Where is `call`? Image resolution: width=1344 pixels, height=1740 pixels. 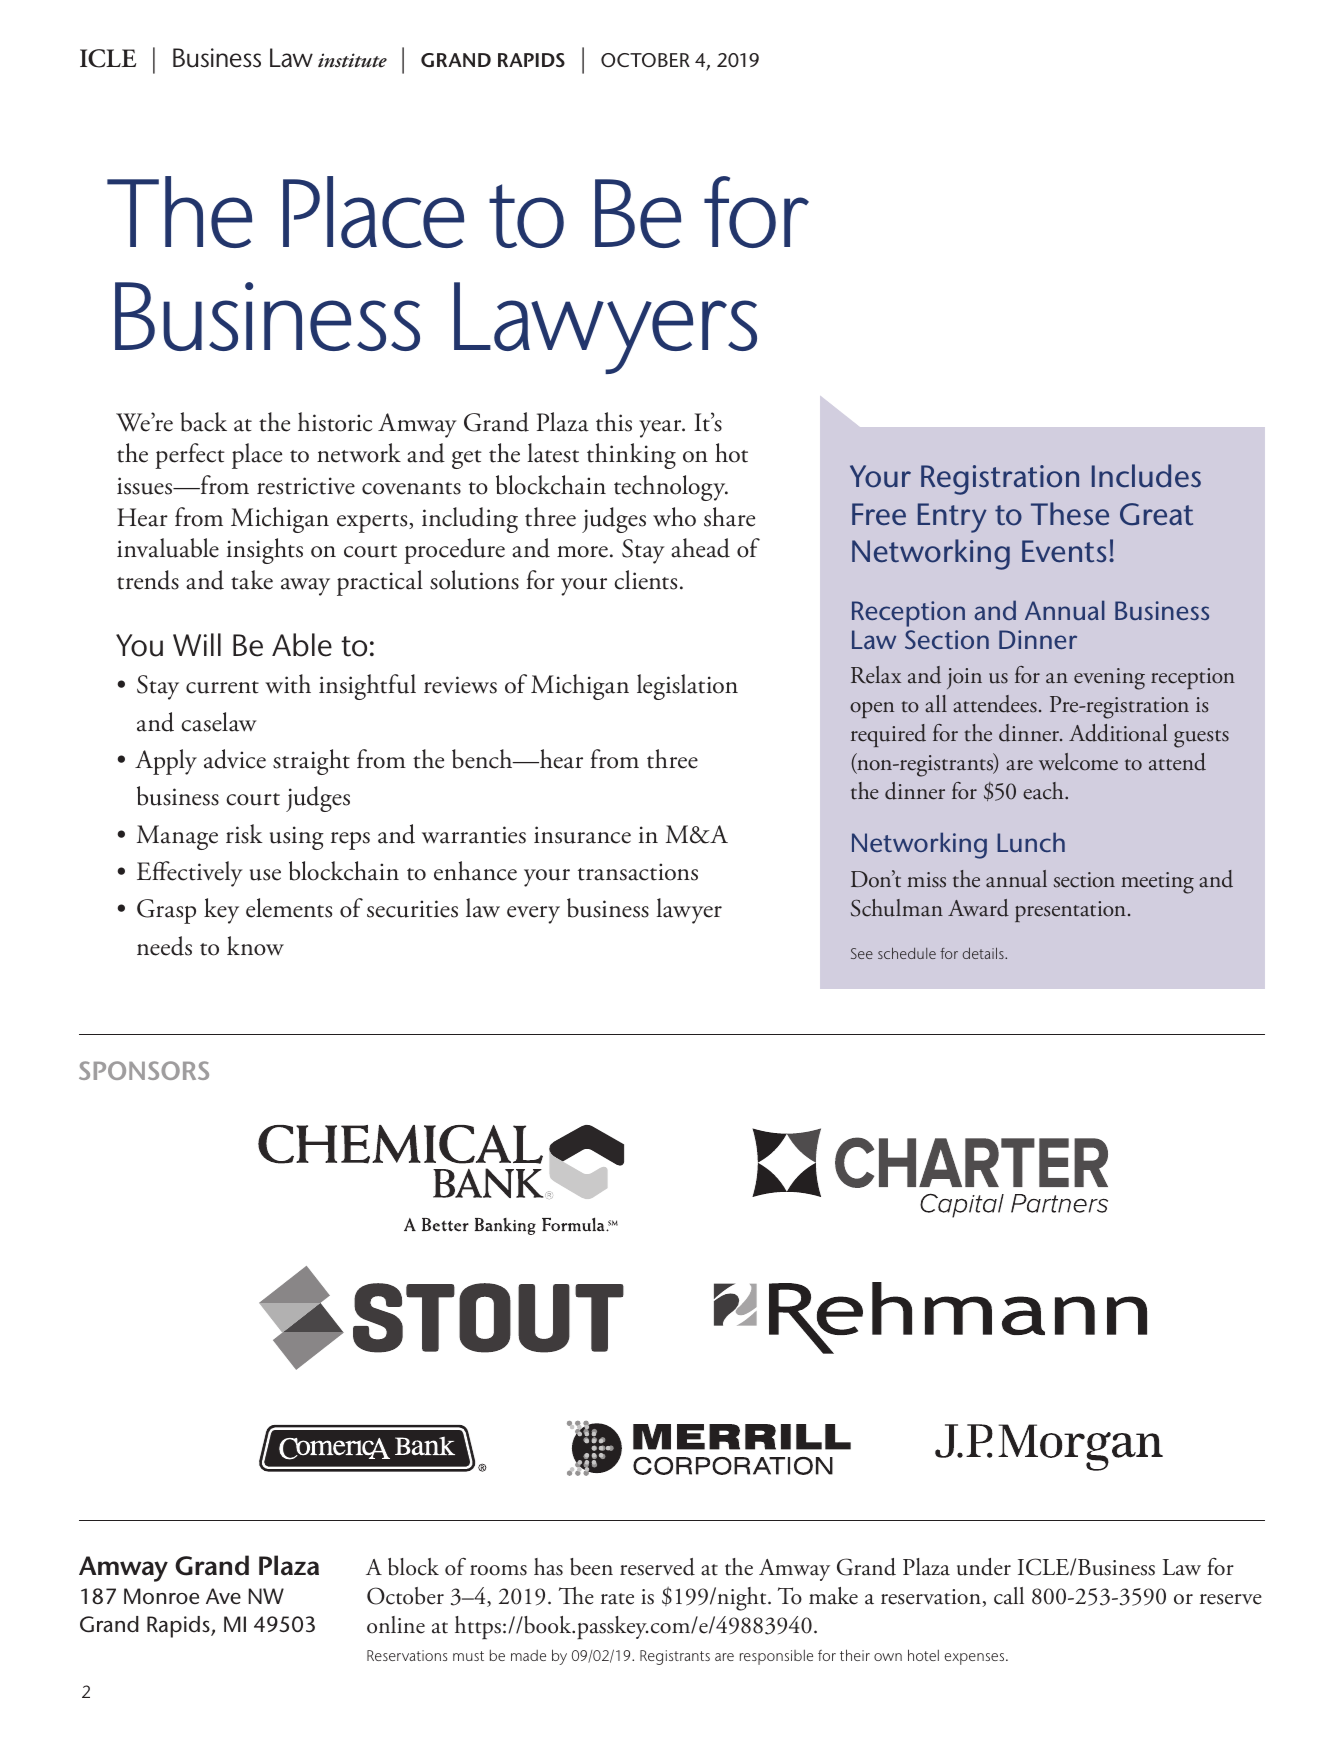 call is located at coordinates (1009, 1596).
